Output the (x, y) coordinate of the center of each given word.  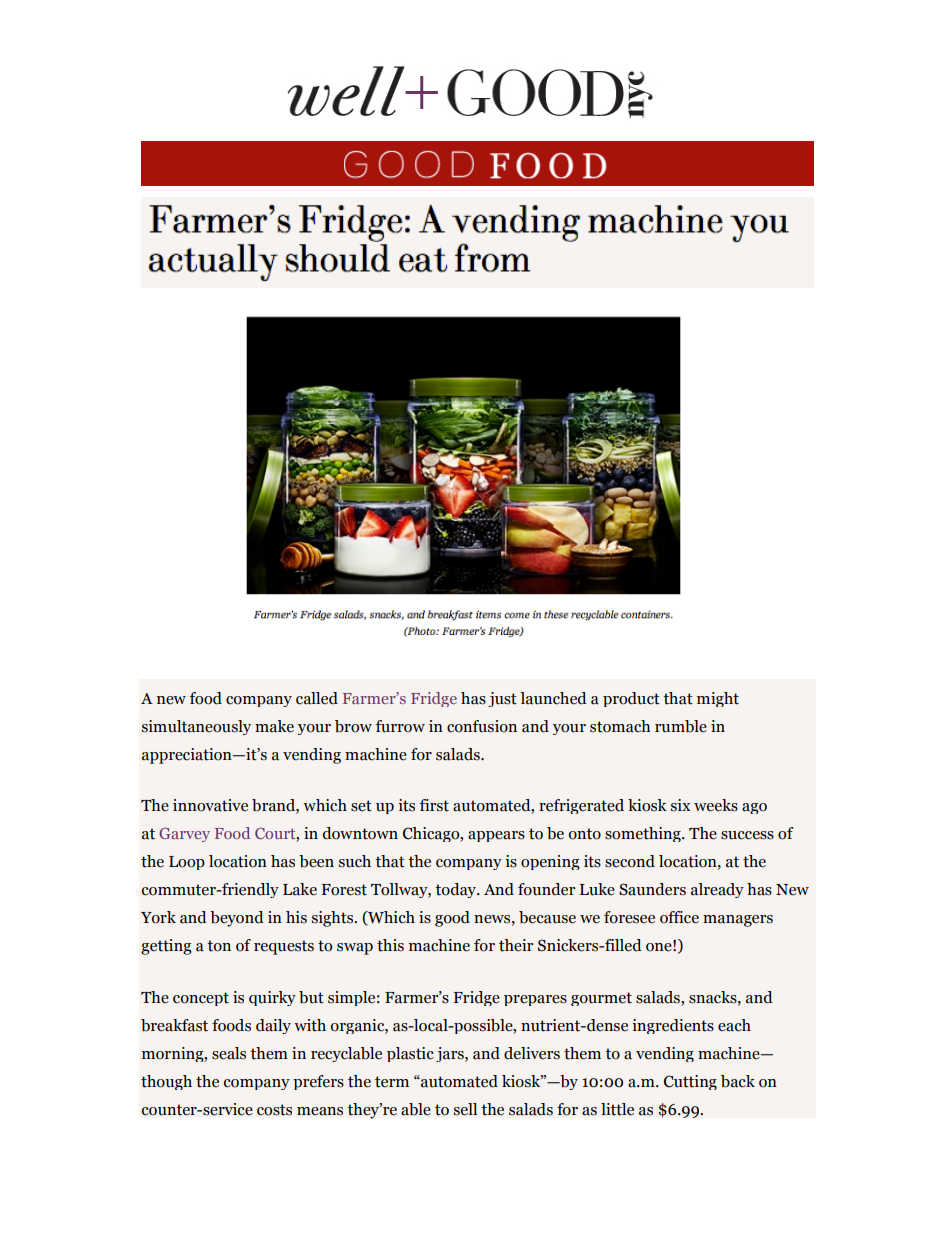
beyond (237, 919)
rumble (681, 726)
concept (201, 999)
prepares (535, 1000)
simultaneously (196, 727)
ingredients (673, 1026)
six (681, 805)
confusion (482, 726)
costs (274, 1110)
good (452, 919)
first (434, 805)
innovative (210, 805)
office (679, 917)
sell (465, 1109)
